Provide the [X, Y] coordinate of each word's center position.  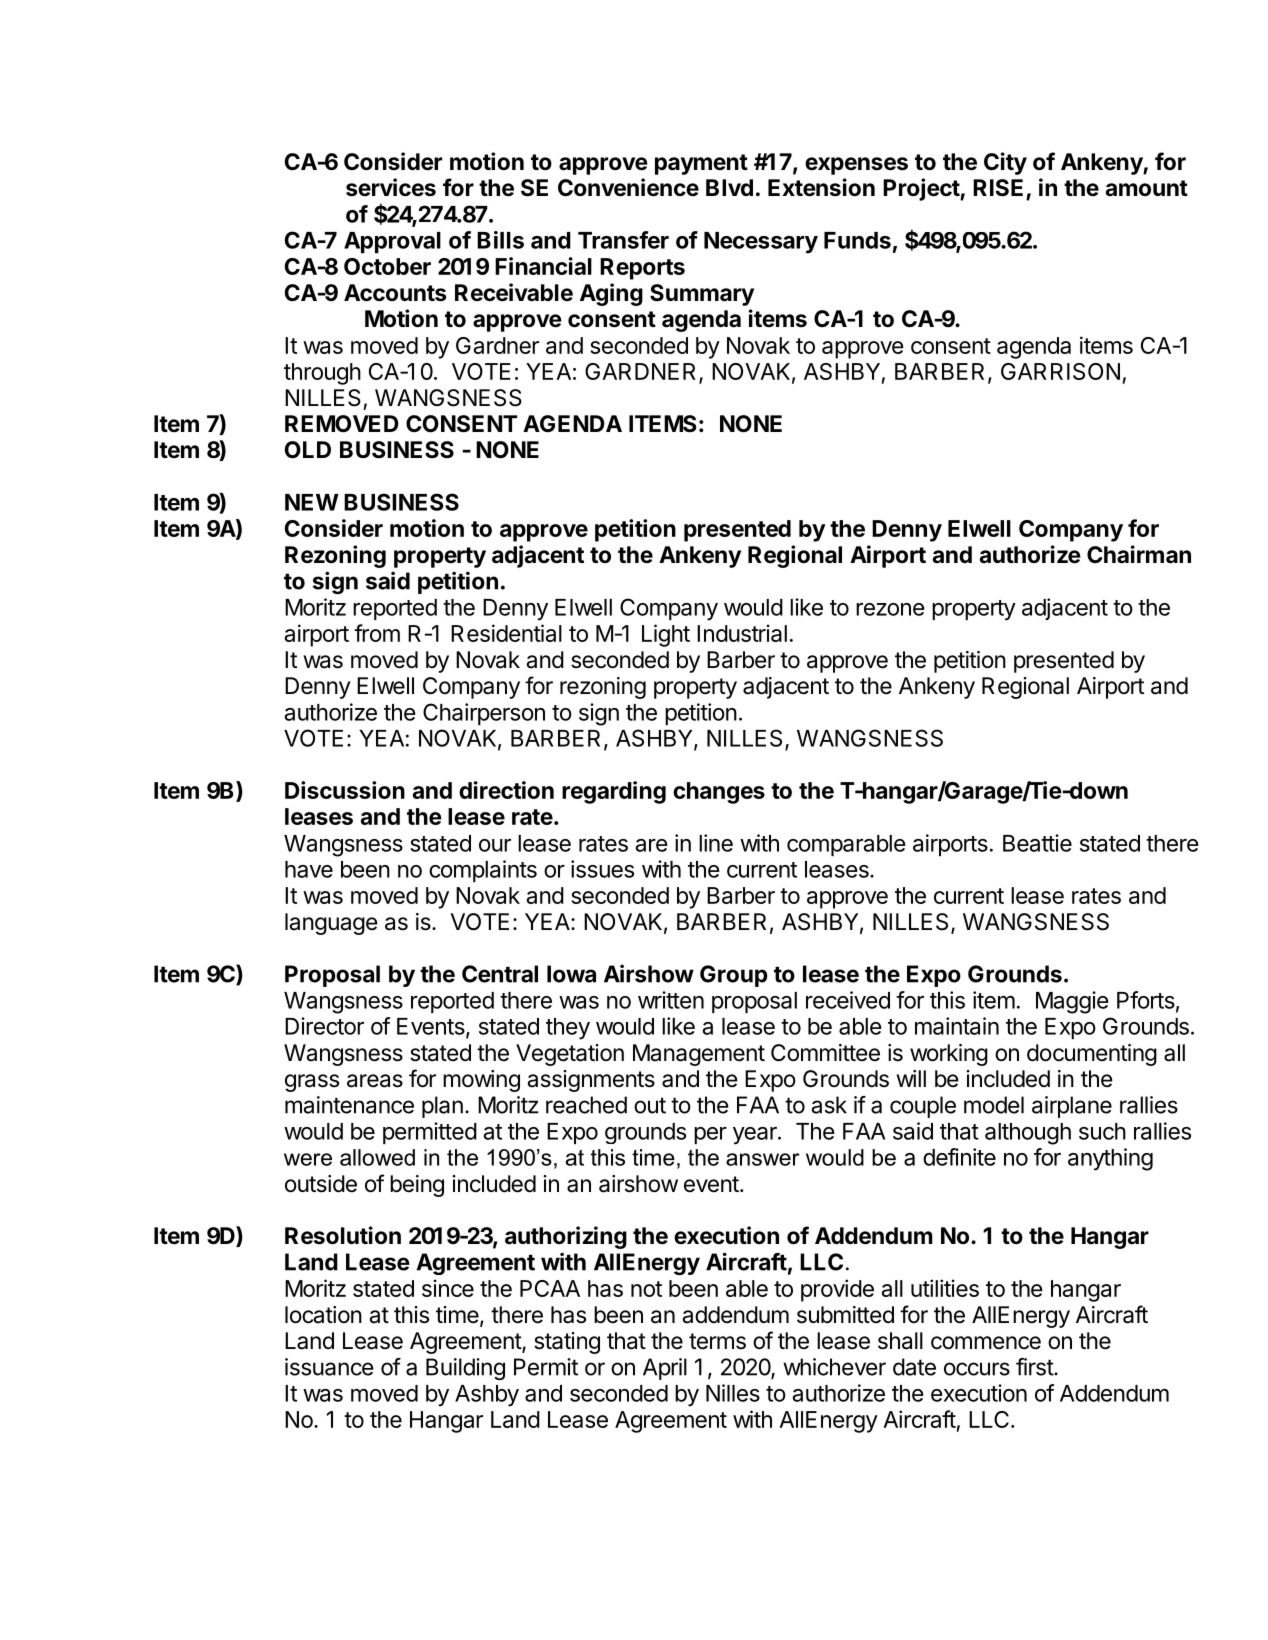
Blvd [729, 187]
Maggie [1072, 1002]
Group [733, 976]
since [448, 1288]
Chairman [1139, 554]
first [1035, 1367]
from [377, 633]
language [331, 924]
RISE [998, 188]
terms [717, 1341]
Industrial [742, 633]
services [391, 187]
